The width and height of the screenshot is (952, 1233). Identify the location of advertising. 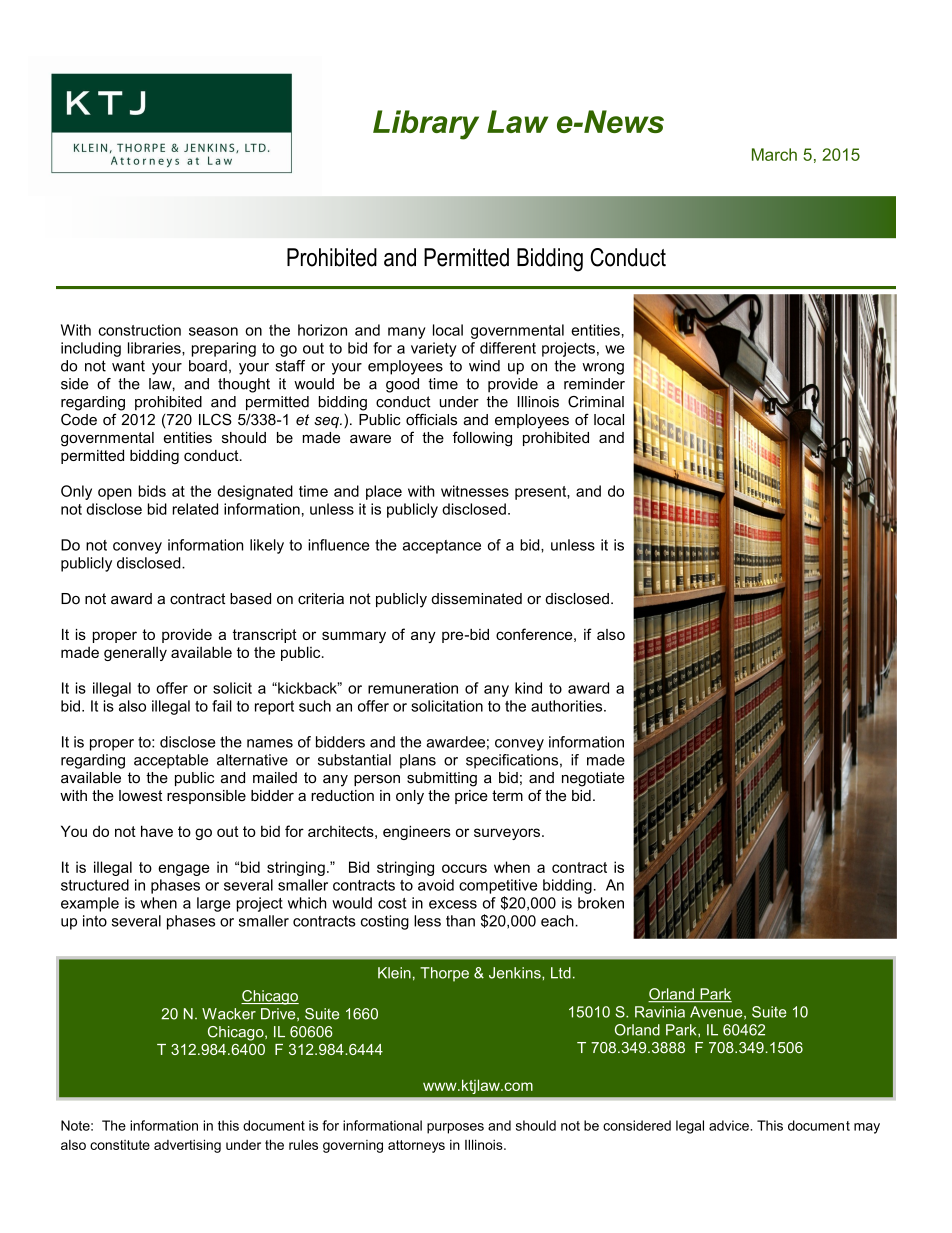
(187, 1146).
